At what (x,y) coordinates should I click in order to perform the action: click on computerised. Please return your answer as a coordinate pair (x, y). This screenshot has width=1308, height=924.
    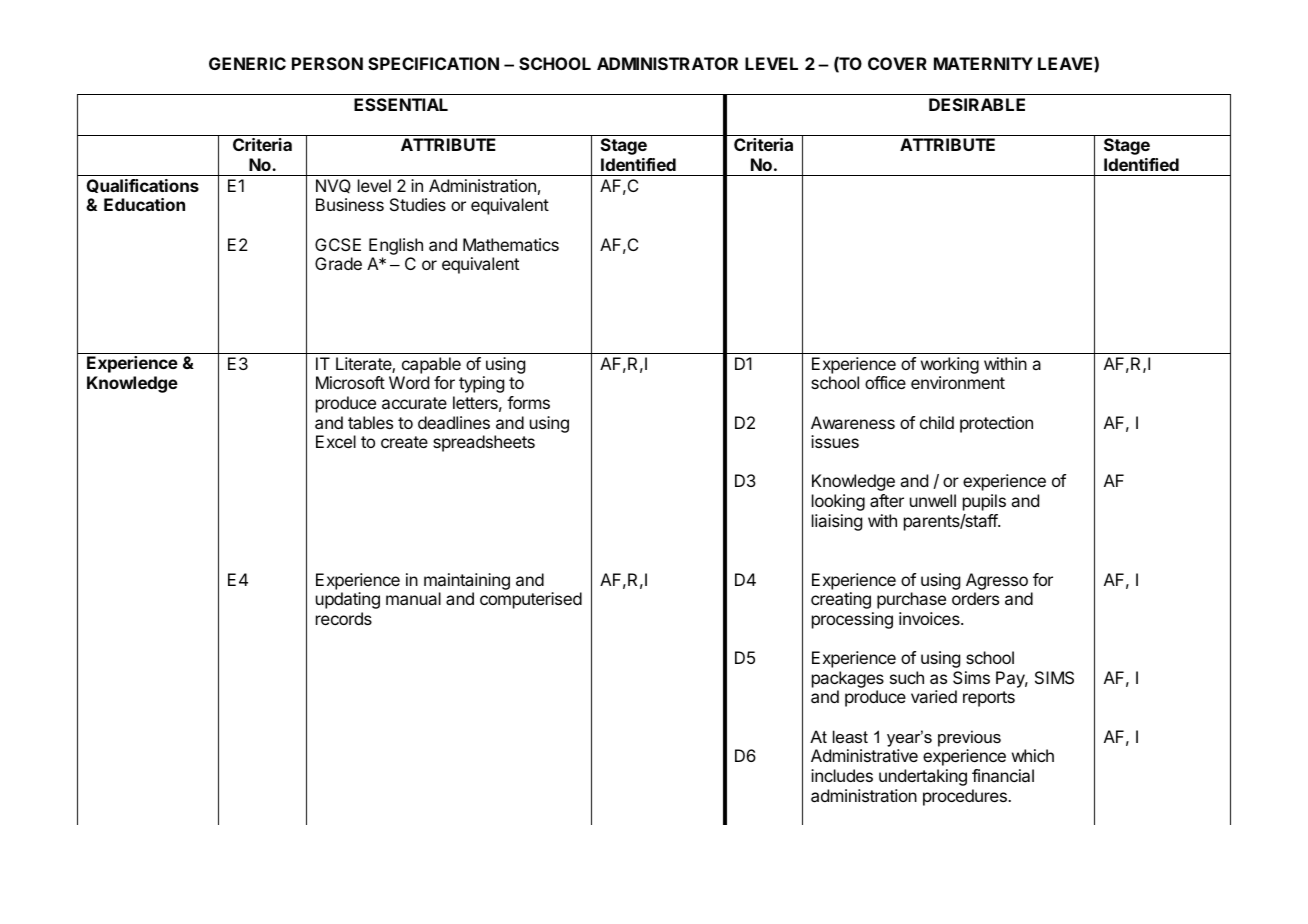
    Looking at the image, I should click on (531, 600).
